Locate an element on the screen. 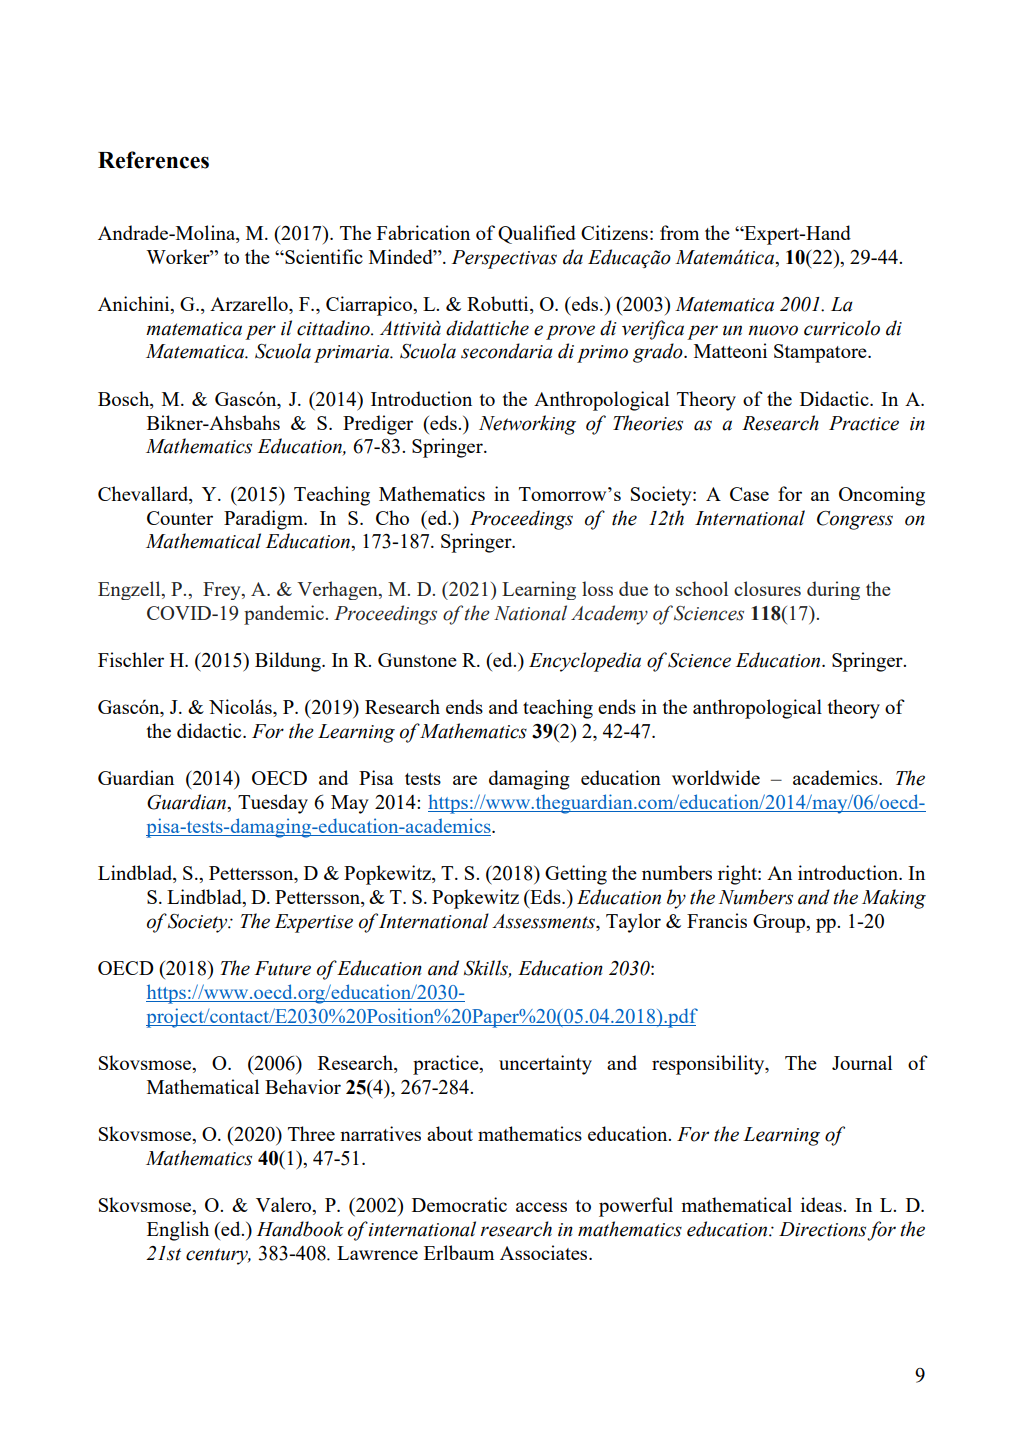 Image resolution: width=1023 pixels, height=1447 pixels. Qualified is located at coordinates (537, 234).
